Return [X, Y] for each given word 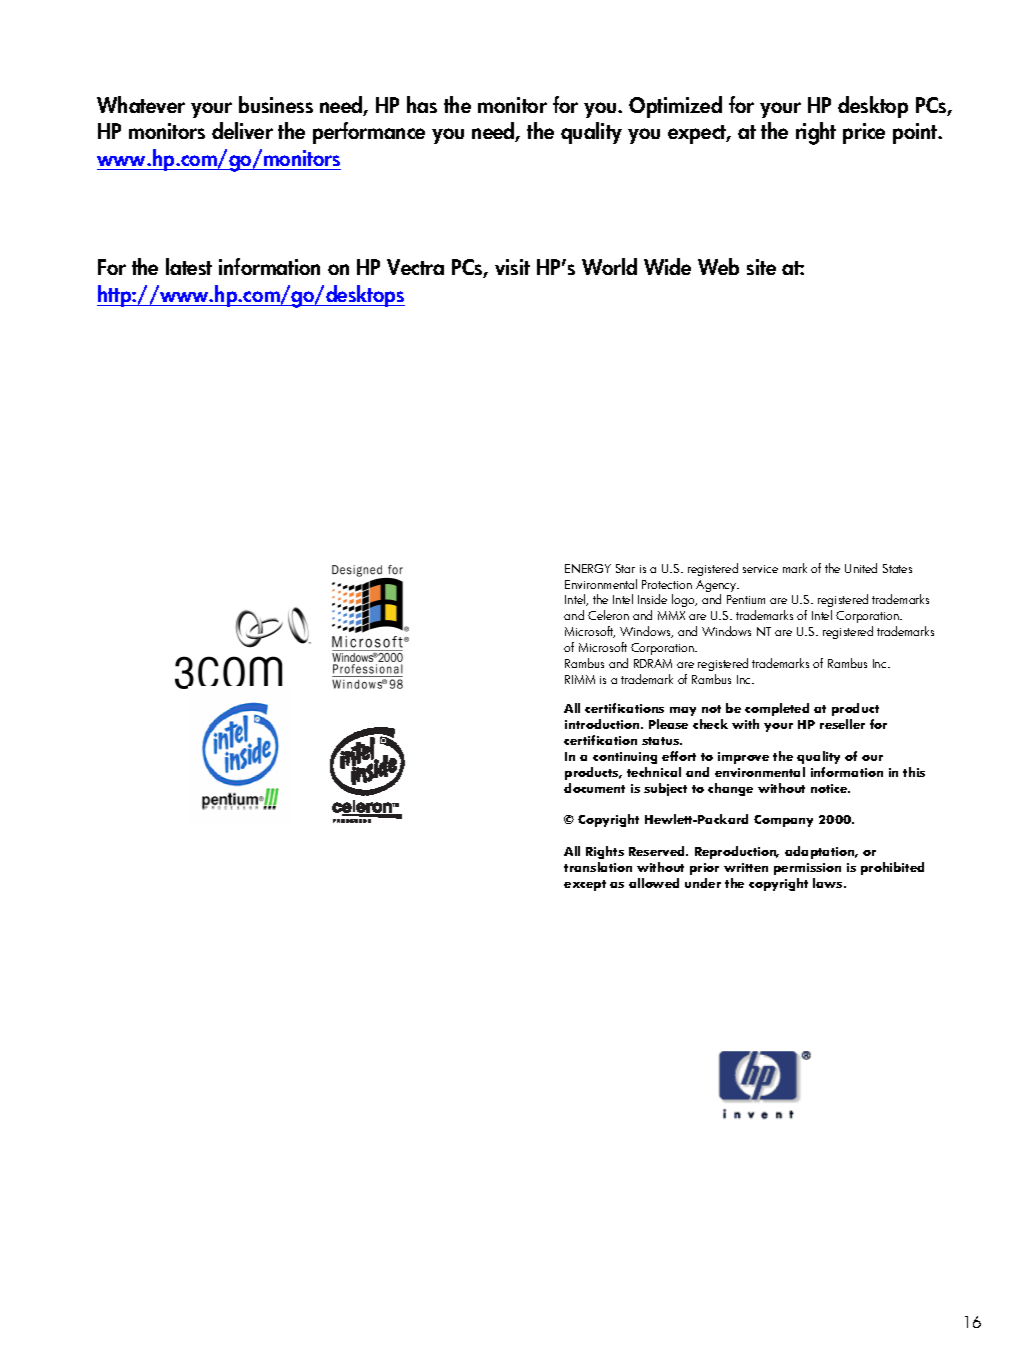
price [864, 133]
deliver [242, 130]
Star [625, 568]
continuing [625, 758]
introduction [603, 724]
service [760, 569]
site [761, 267]
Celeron [608, 615]
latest [189, 266]
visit [512, 267]
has [422, 104]
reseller [842, 724]
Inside [652, 599]
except [585, 885]
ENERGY [588, 568]
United [861, 568]
